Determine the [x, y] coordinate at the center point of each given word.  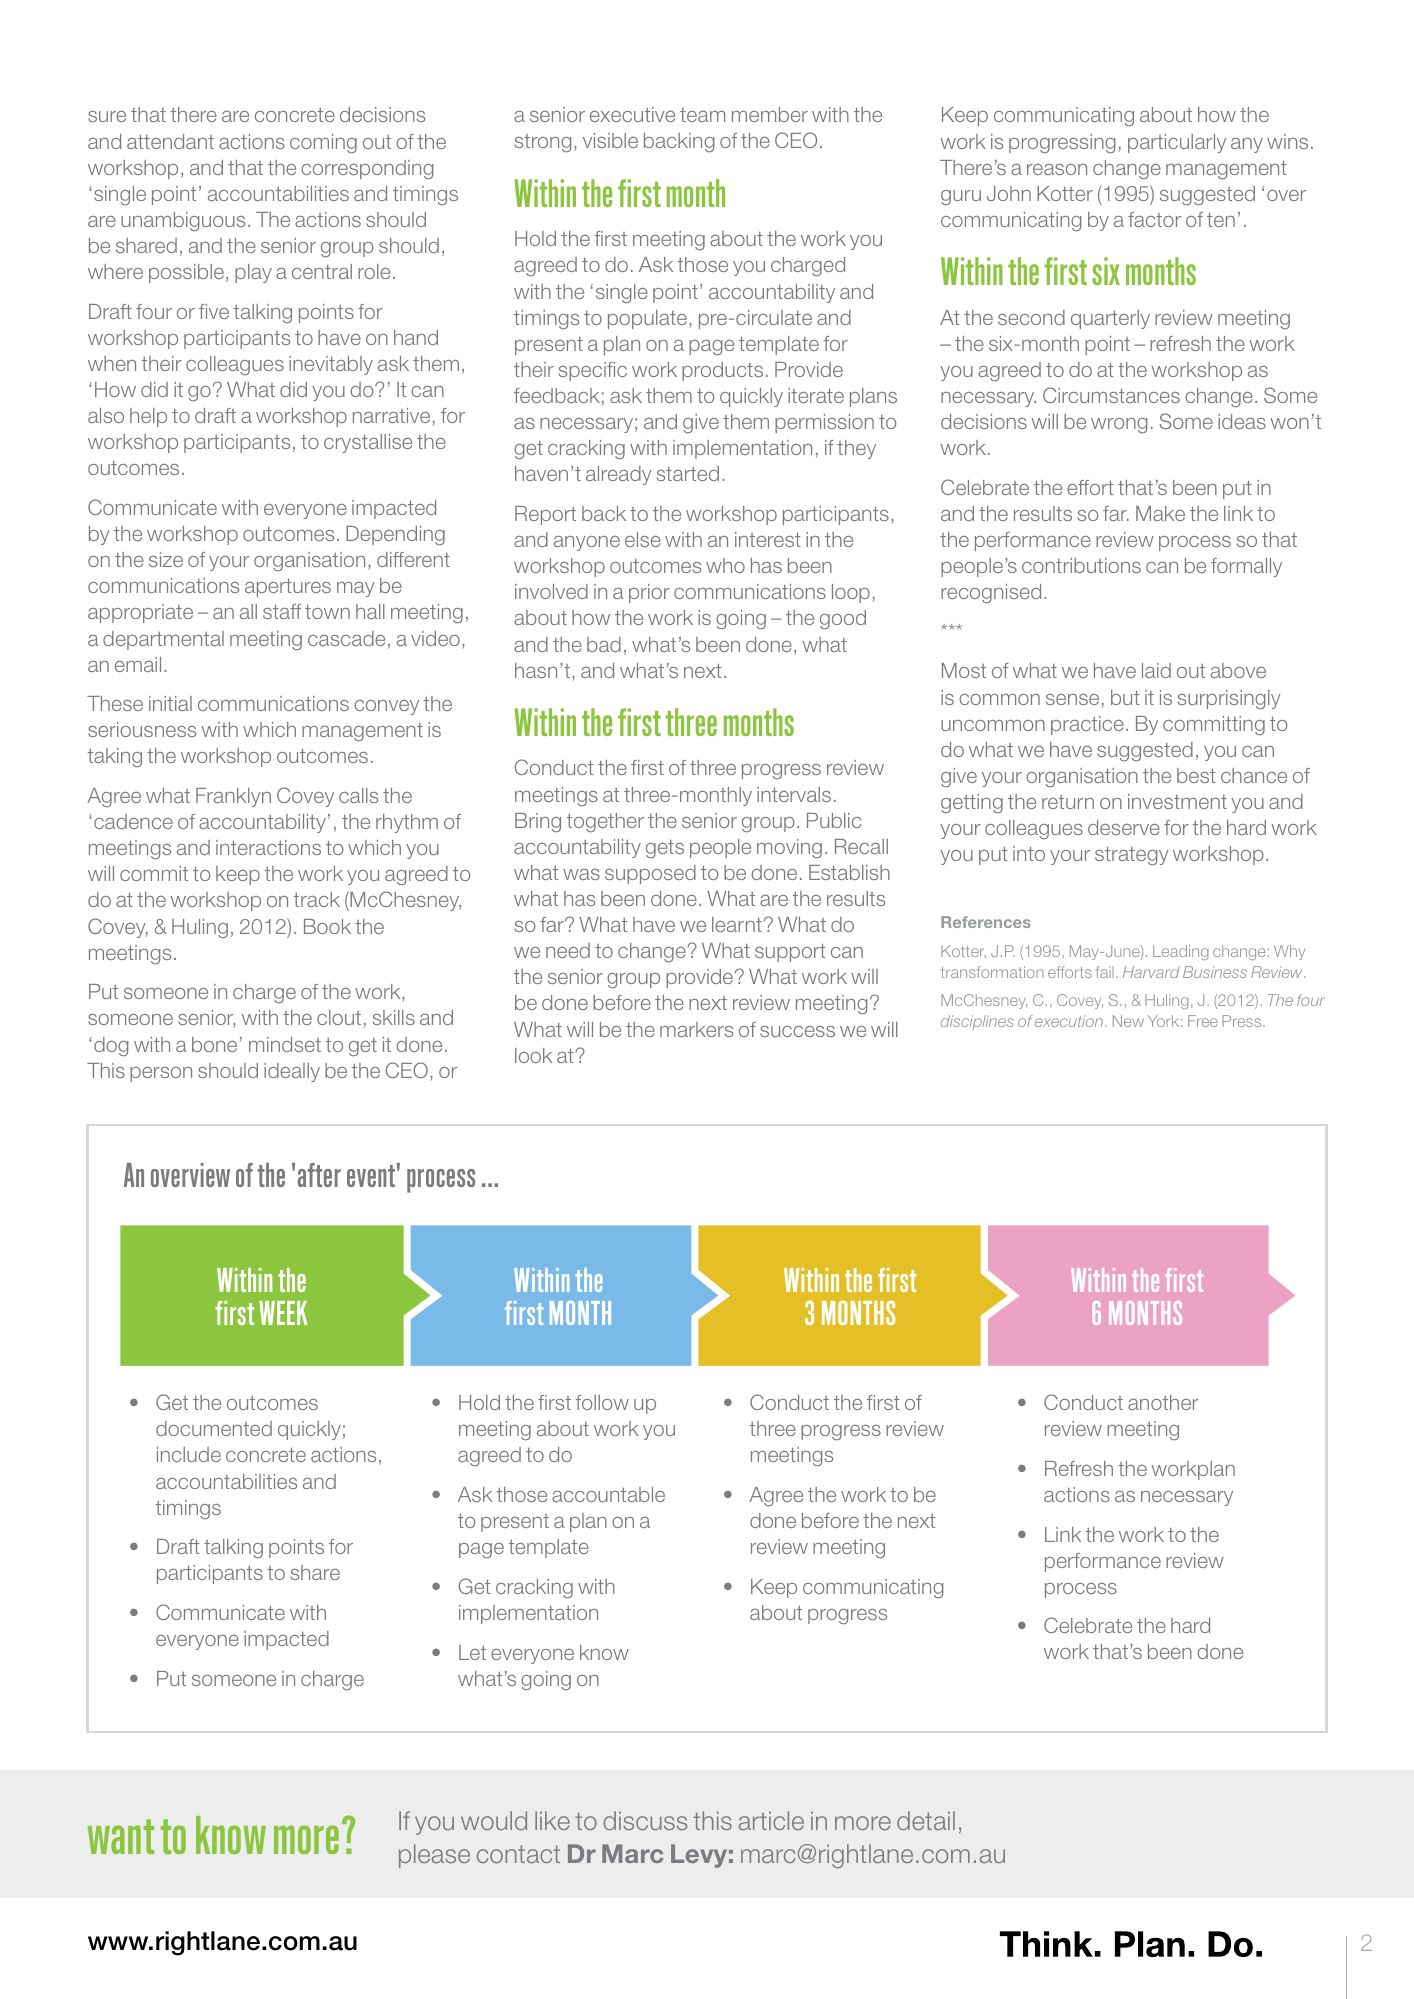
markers [696, 1029]
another [1163, 1402]
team [702, 115]
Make [1160, 513]
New [1128, 1021]
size [166, 559]
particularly [1177, 143]
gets [665, 849]
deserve [1124, 827]
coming [323, 144]
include [189, 1454]
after [319, 1175]
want [121, 1836]
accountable [608, 1494]
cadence [133, 821]
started [688, 473]
